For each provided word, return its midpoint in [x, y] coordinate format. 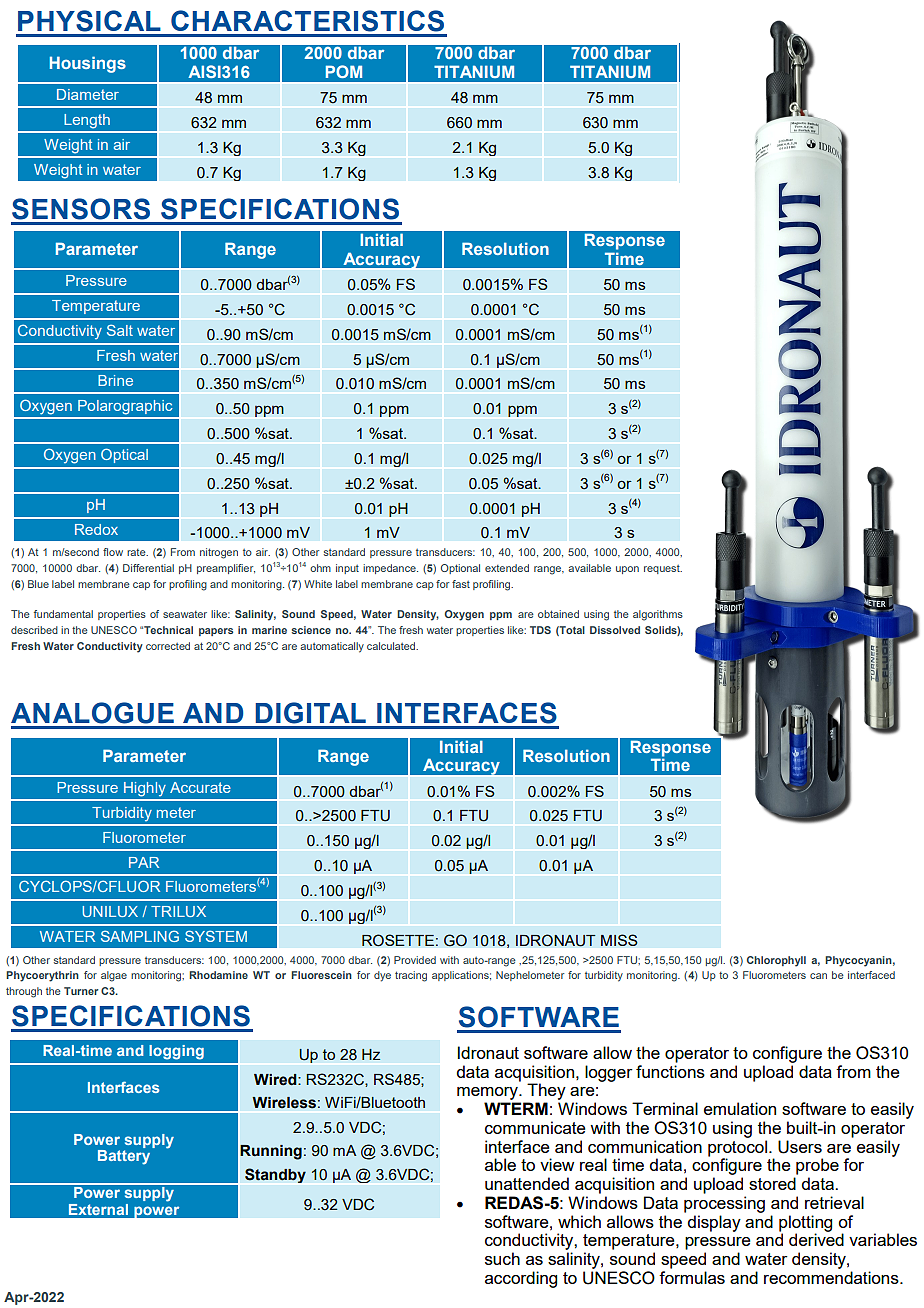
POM [344, 71]
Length [87, 121]
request [663, 569]
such [502, 1258]
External [98, 1209]
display [714, 1223]
